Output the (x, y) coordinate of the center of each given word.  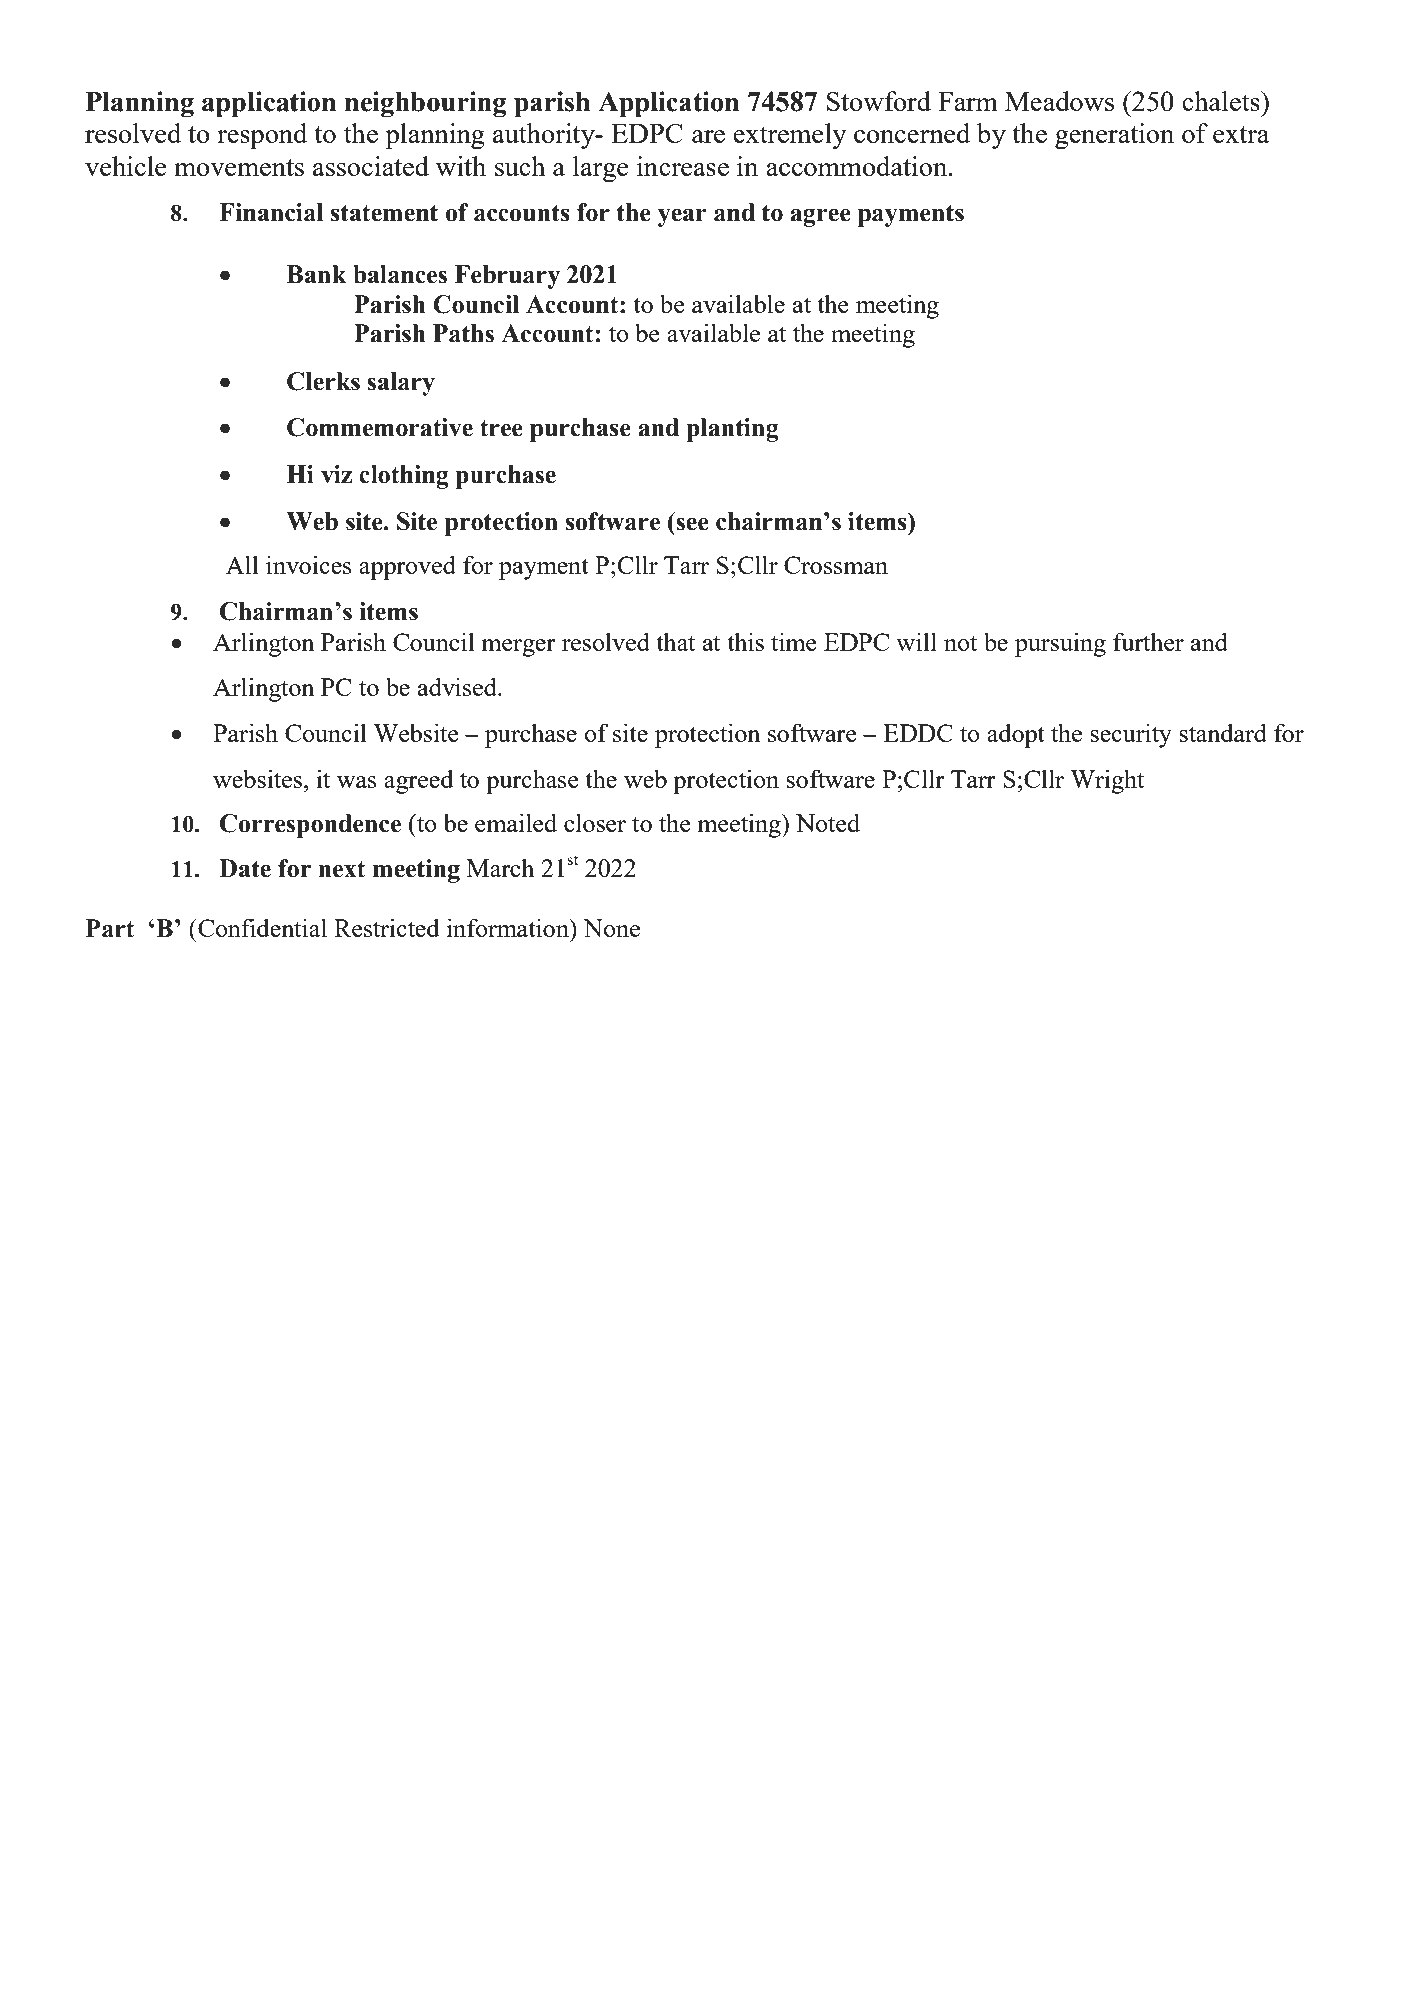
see (692, 524)
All (242, 564)
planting (732, 430)
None (611, 928)
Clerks (323, 381)
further (1148, 641)
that (675, 641)
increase (683, 166)
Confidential (261, 927)
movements (239, 167)
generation (1114, 136)
